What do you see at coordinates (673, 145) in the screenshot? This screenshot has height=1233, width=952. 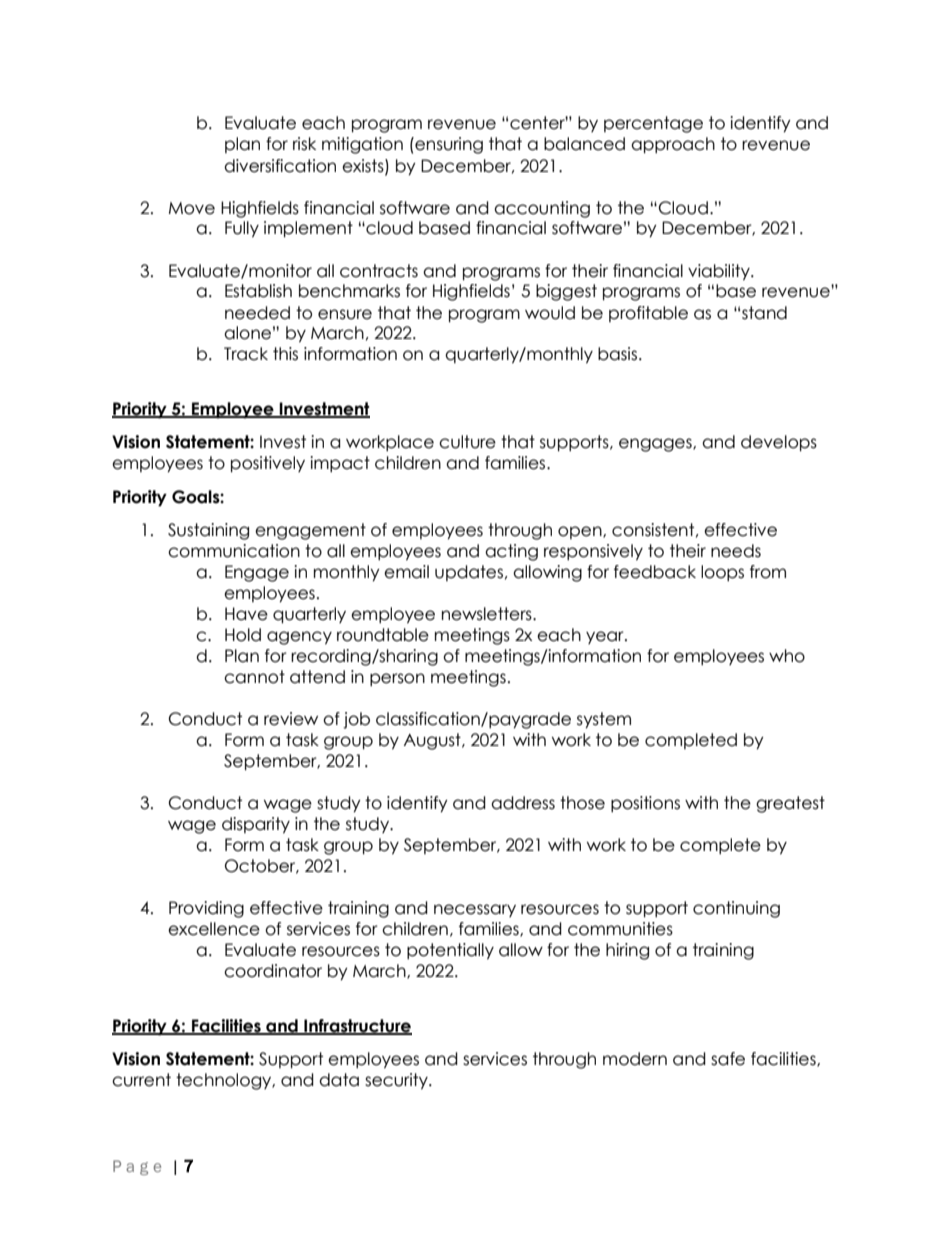 I see `approach` at bounding box center [673, 145].
